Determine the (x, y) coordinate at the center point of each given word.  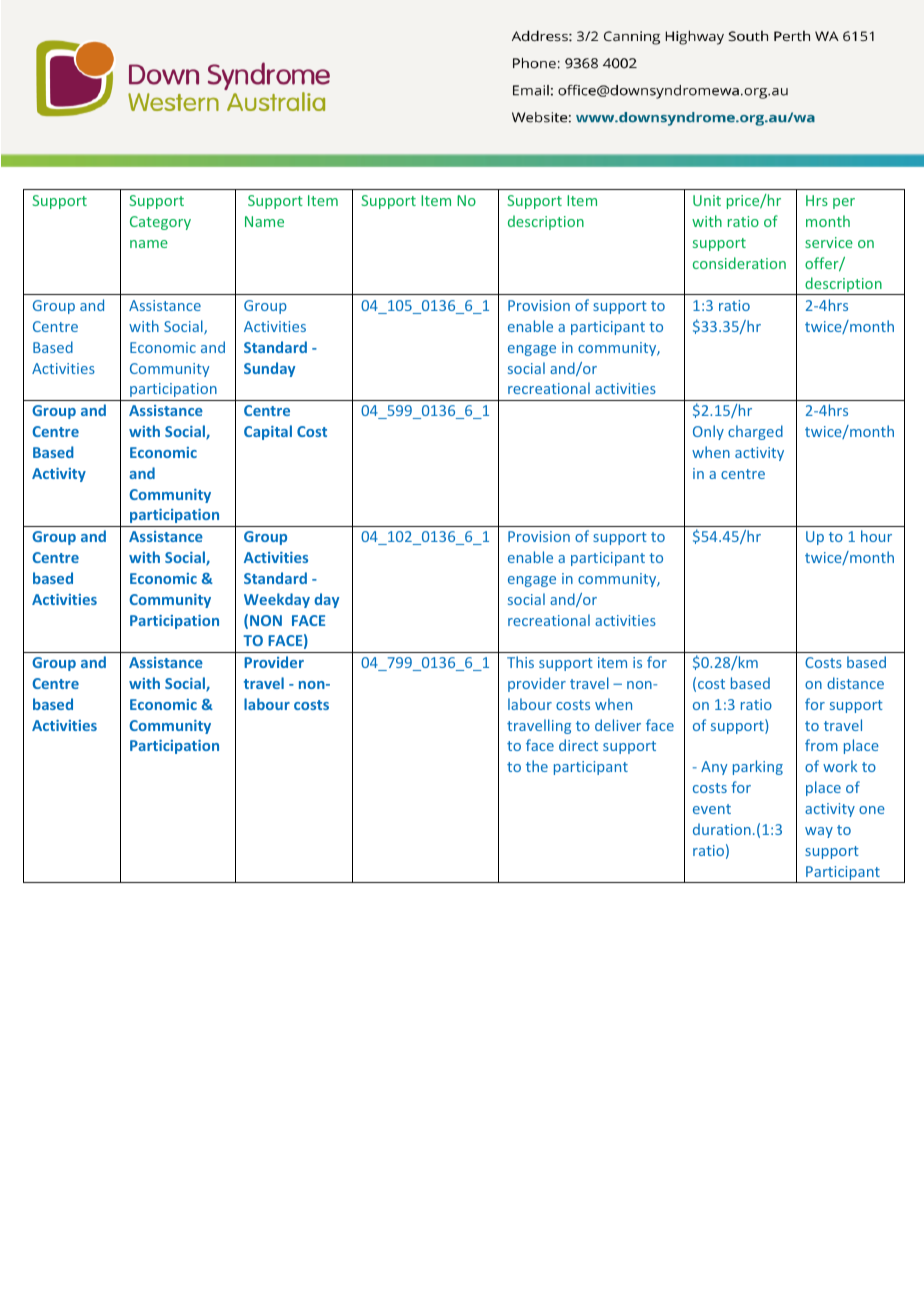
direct (578, 745)
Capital (268, 432)
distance (855, 683)
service (829, 242)
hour (876, 536)
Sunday (269, 369)
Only (708, 432)
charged (755, 432)
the (537, 766)
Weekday (277, 600)
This (520, 662)
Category (160, 223)
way (819, 832)
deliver (618, 725)
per (844, 203)
